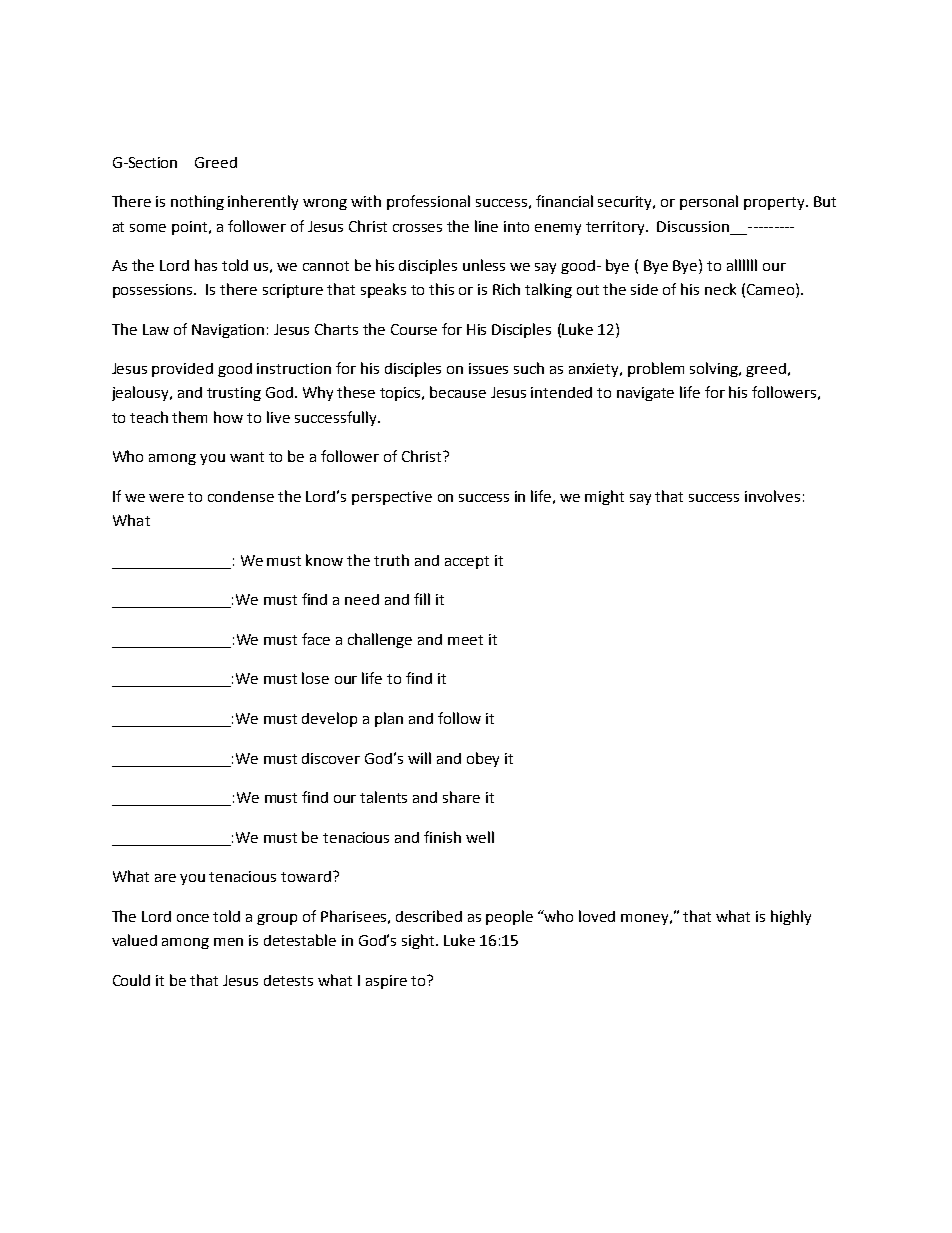 The width and height of the screenshot is (952, 1233). Describe the element at coordinates (775, 203) in the screenshot. I see `property` at that location.
